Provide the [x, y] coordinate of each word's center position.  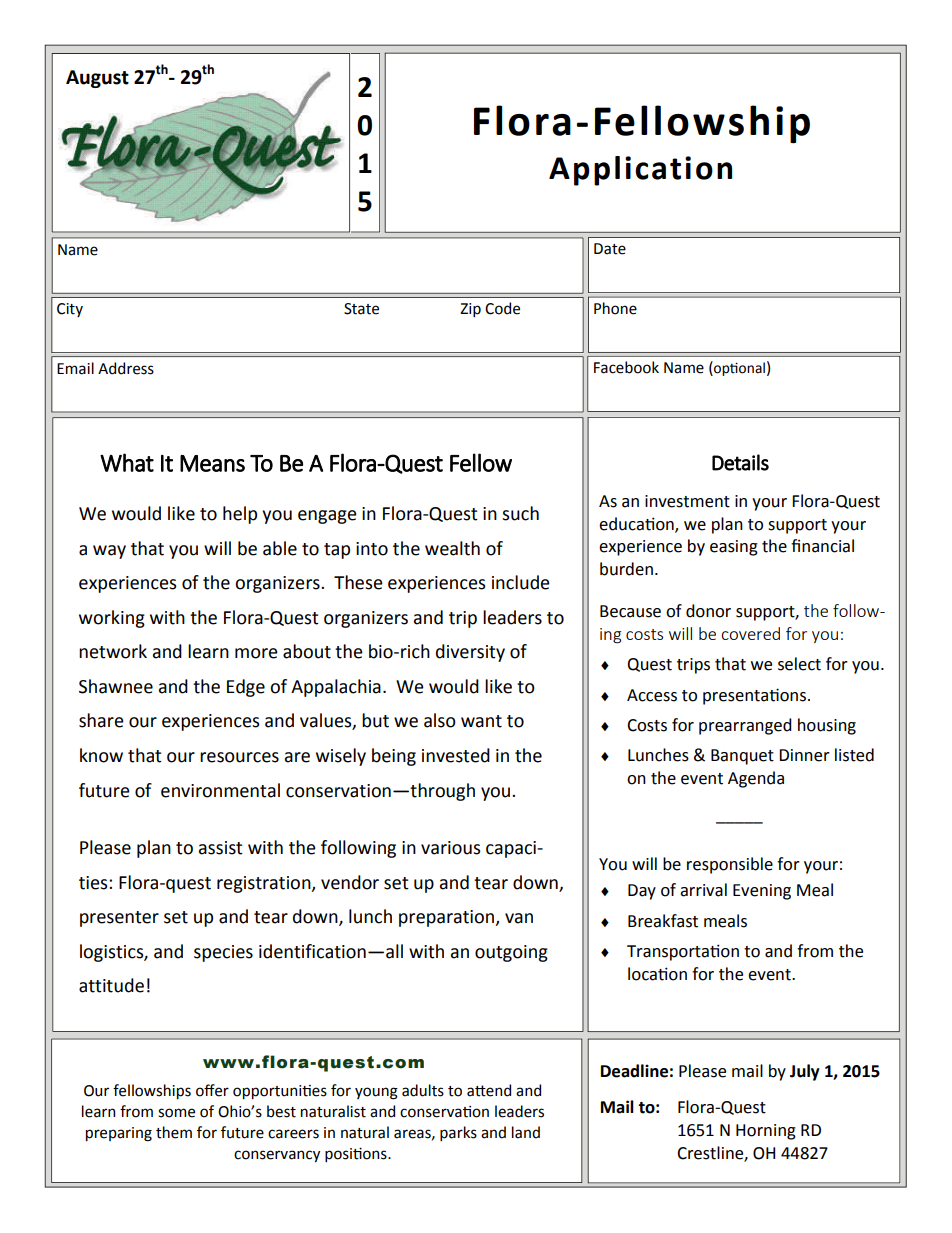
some [176, 1113]
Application [640, 171]
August [97, 79]
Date [610, 249]
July [805, 1072]
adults [423, 1090]
